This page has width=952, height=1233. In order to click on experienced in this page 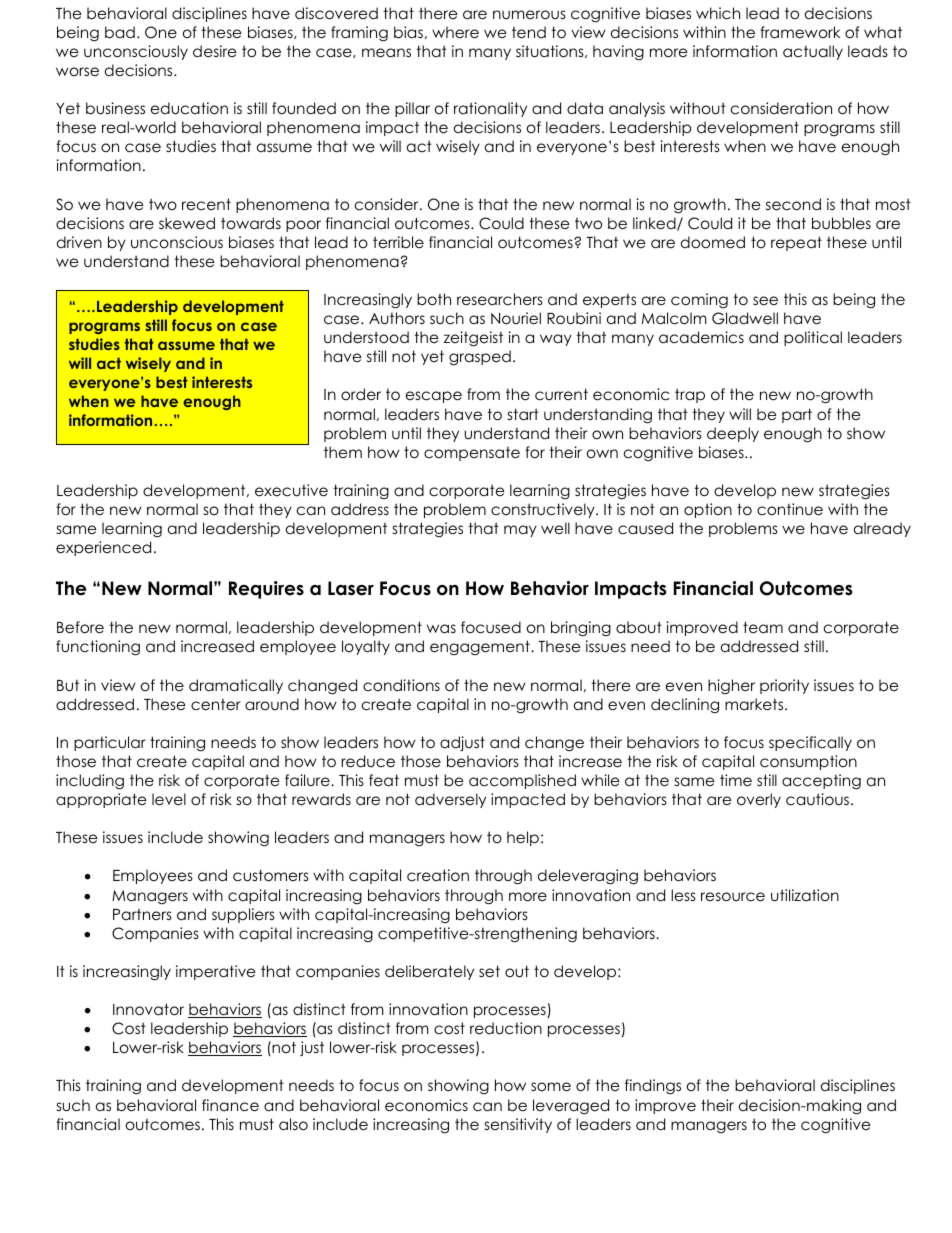, I will do `click(103, 548)`.
